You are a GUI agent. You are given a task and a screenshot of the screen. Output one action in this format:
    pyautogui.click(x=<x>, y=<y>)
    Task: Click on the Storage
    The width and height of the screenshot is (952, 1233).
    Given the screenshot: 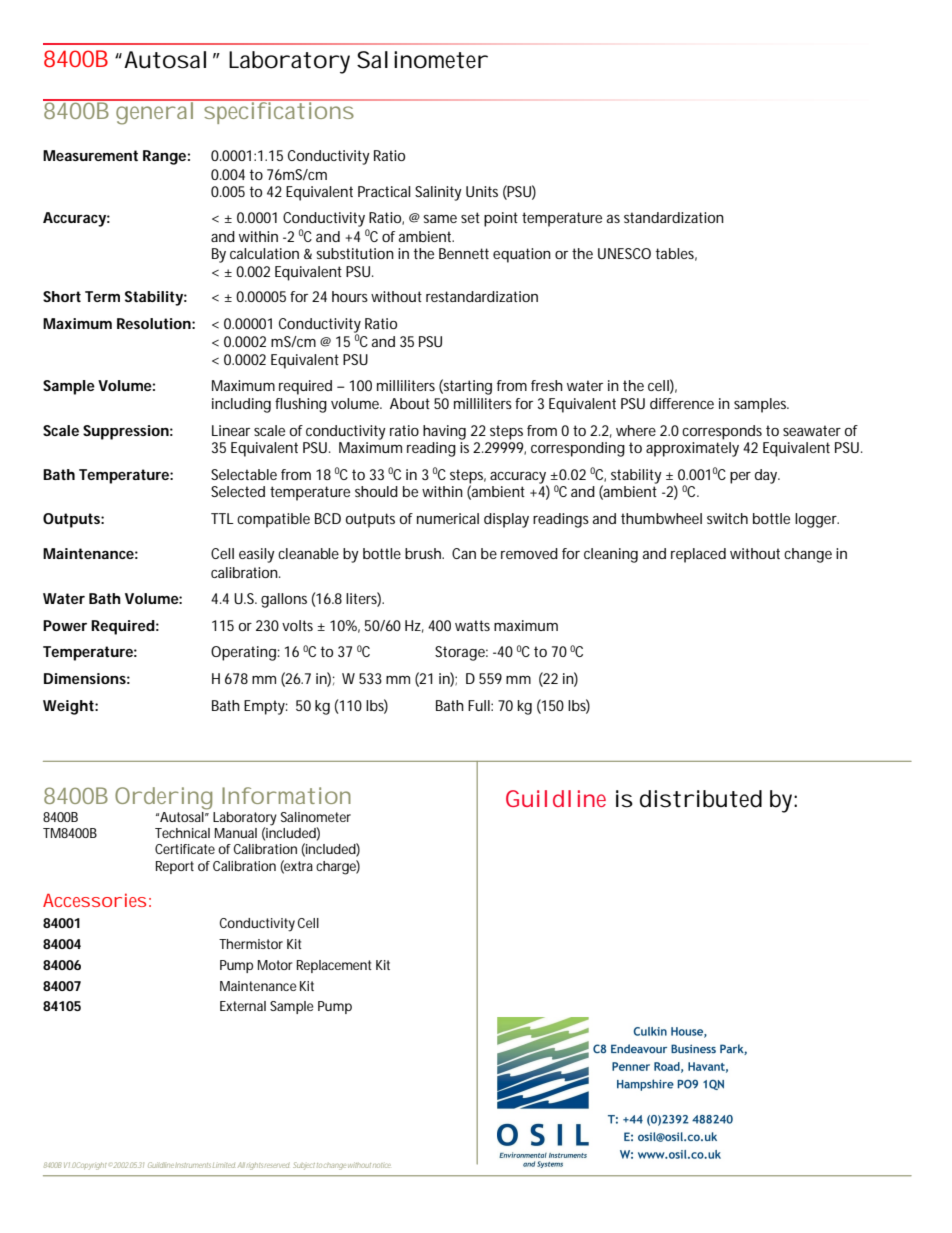 What is the action you would take?
    pyautogui.click(x=461, y=653)
